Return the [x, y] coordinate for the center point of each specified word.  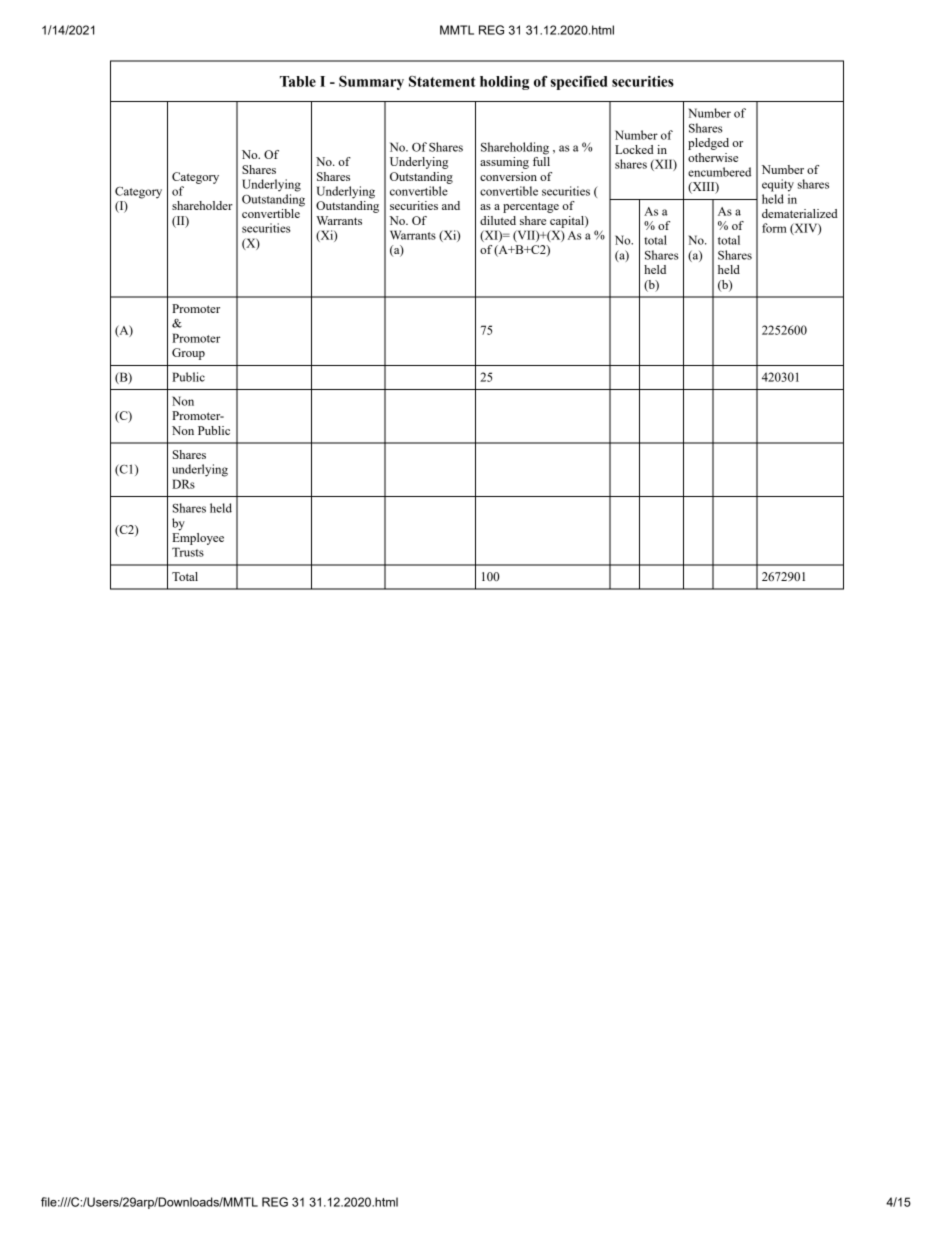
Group [188, 354]
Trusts [188, 552]
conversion [508, 176]
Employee [198, 537]
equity [778, 185]
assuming [504, 163]
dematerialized [800, 213]
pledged [708, 144]
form [774, 228]
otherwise [713, 157]
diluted [498, 220]
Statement [442, 81]
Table [298, 81]
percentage [531, 207]
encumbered [719, 172]
